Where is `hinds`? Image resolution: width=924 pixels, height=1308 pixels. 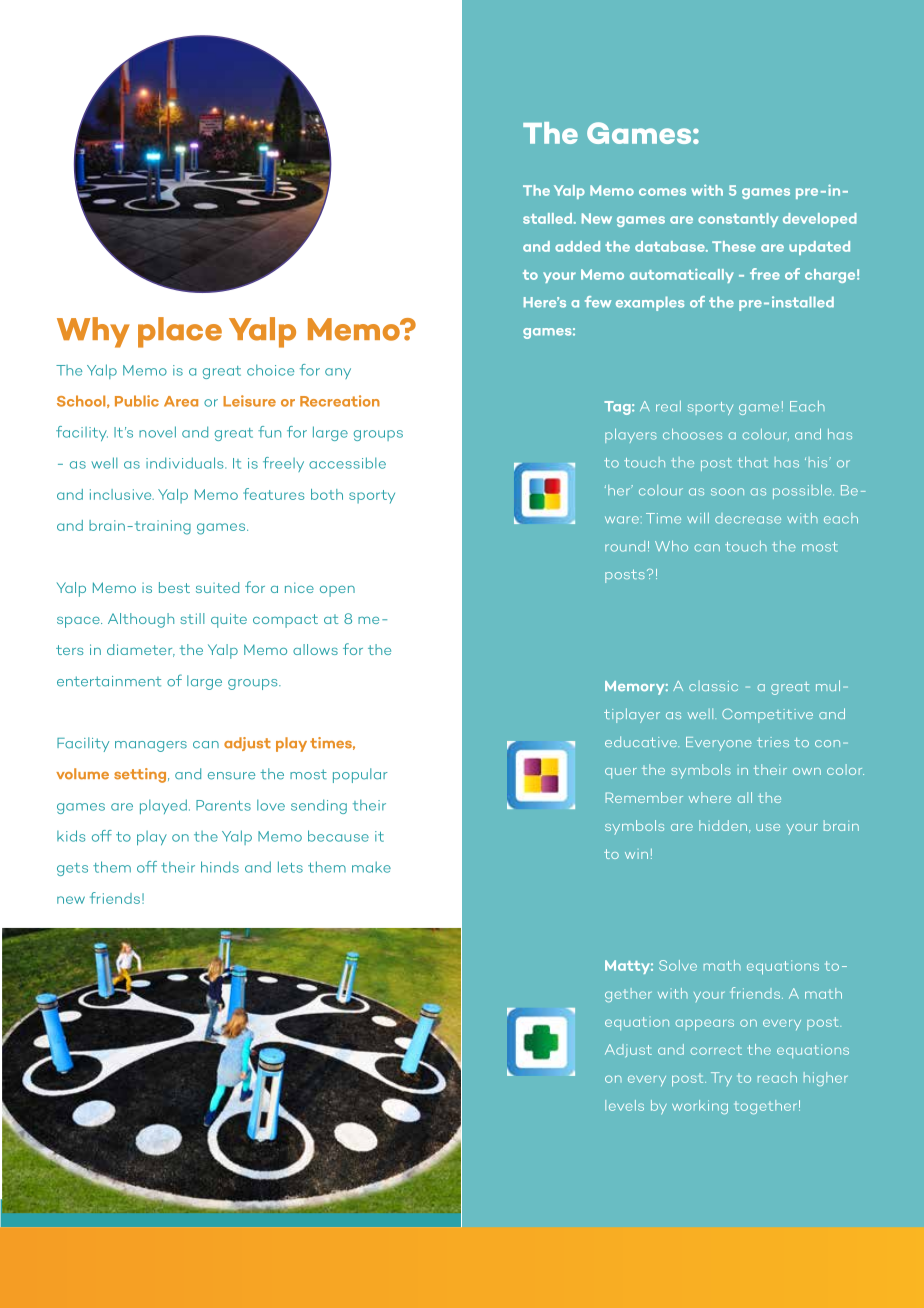
hinds is located at coordinates (220, 867).
